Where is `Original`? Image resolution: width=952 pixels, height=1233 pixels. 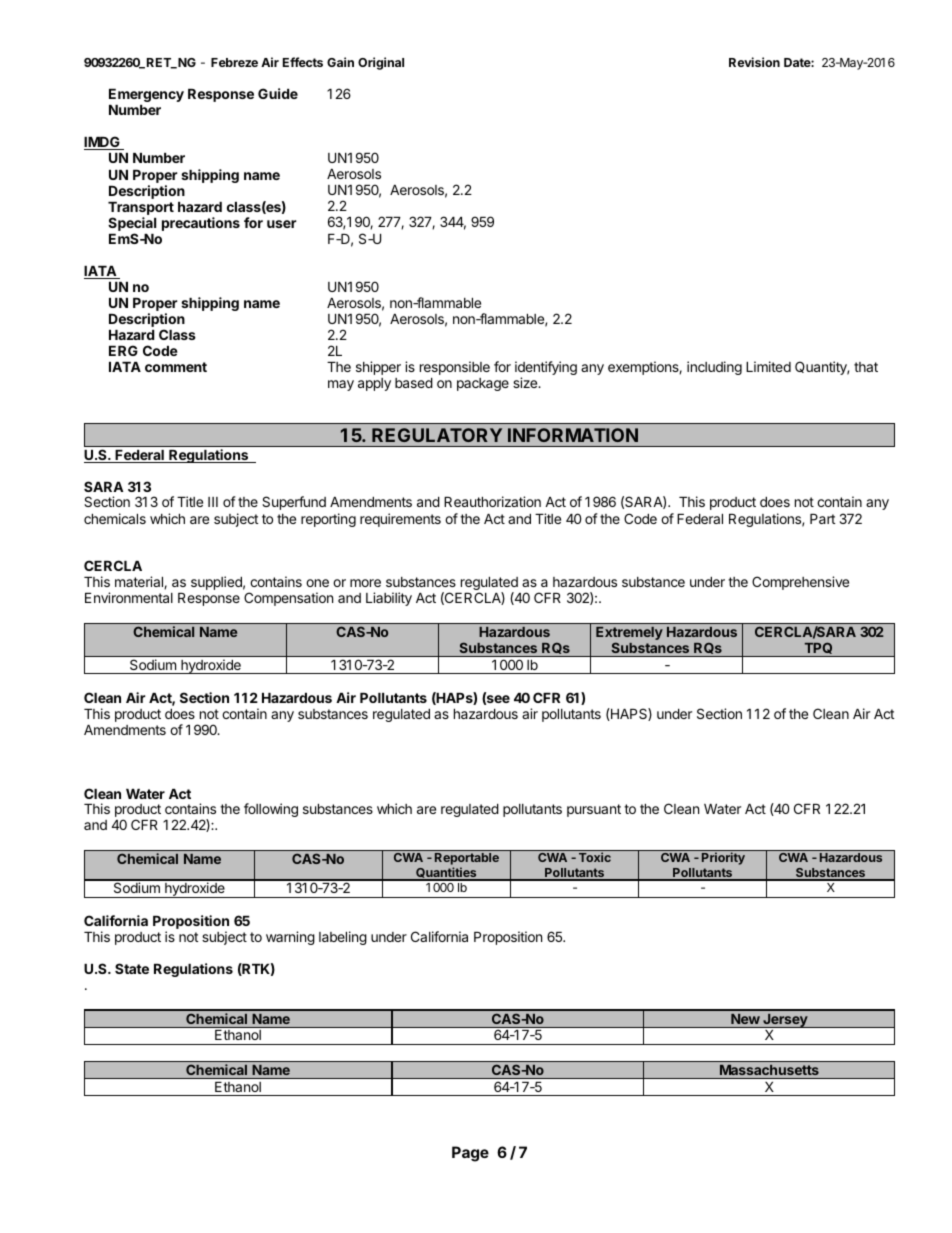 Original is located at coordinates (381, 63).
